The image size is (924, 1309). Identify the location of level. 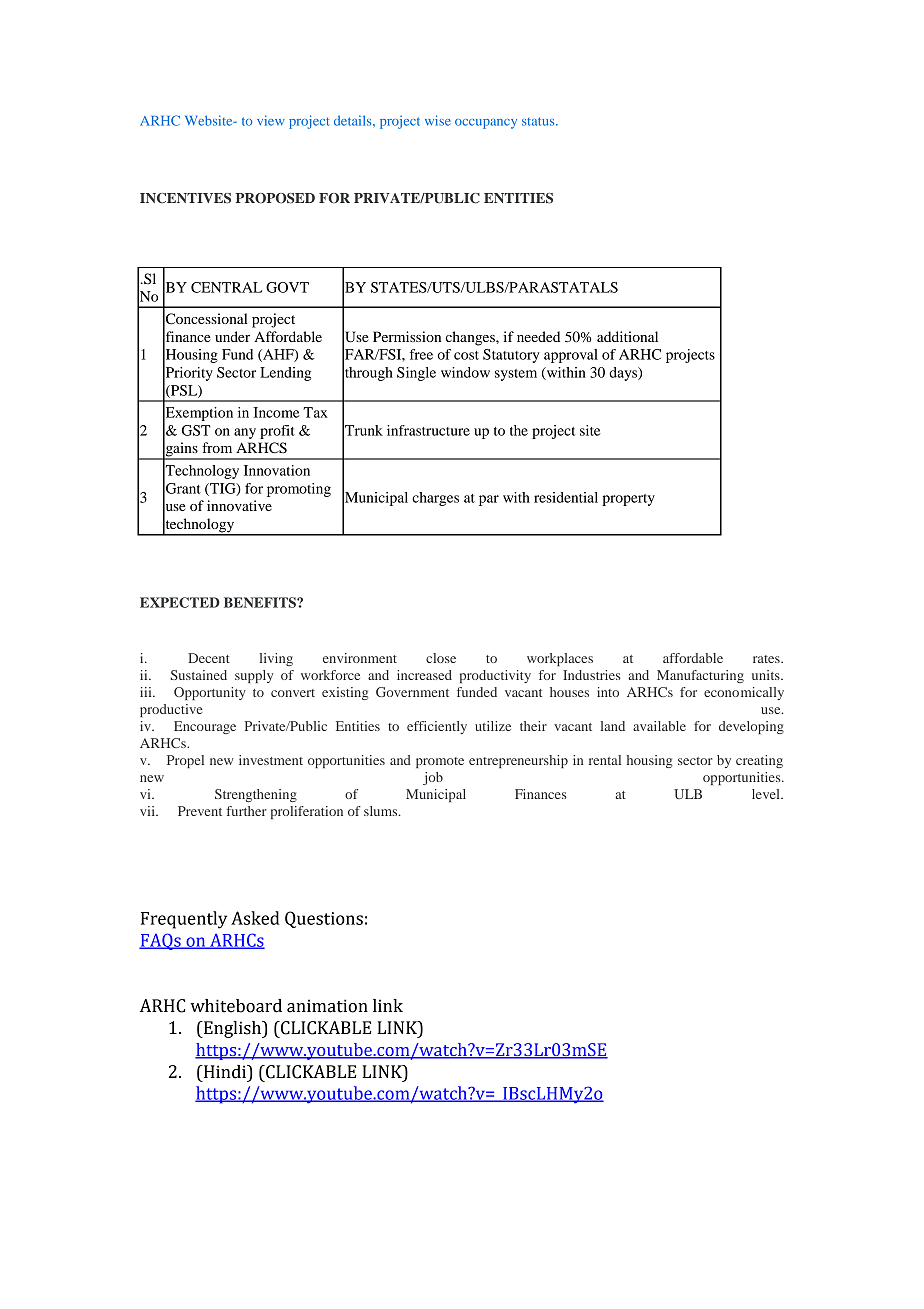
(767, 794).
